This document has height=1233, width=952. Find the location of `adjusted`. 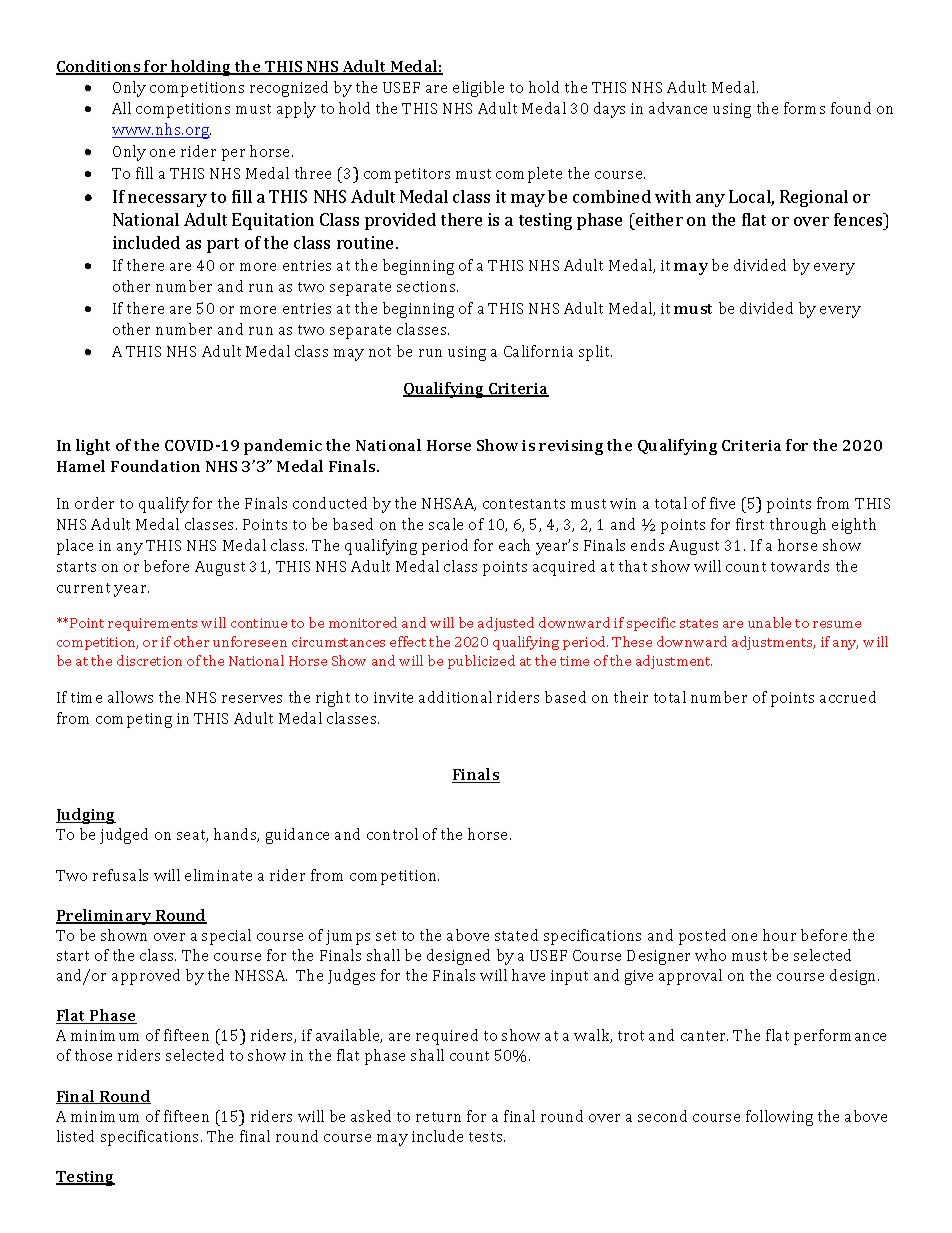

adjusted is located at coordinates (506, 624).
